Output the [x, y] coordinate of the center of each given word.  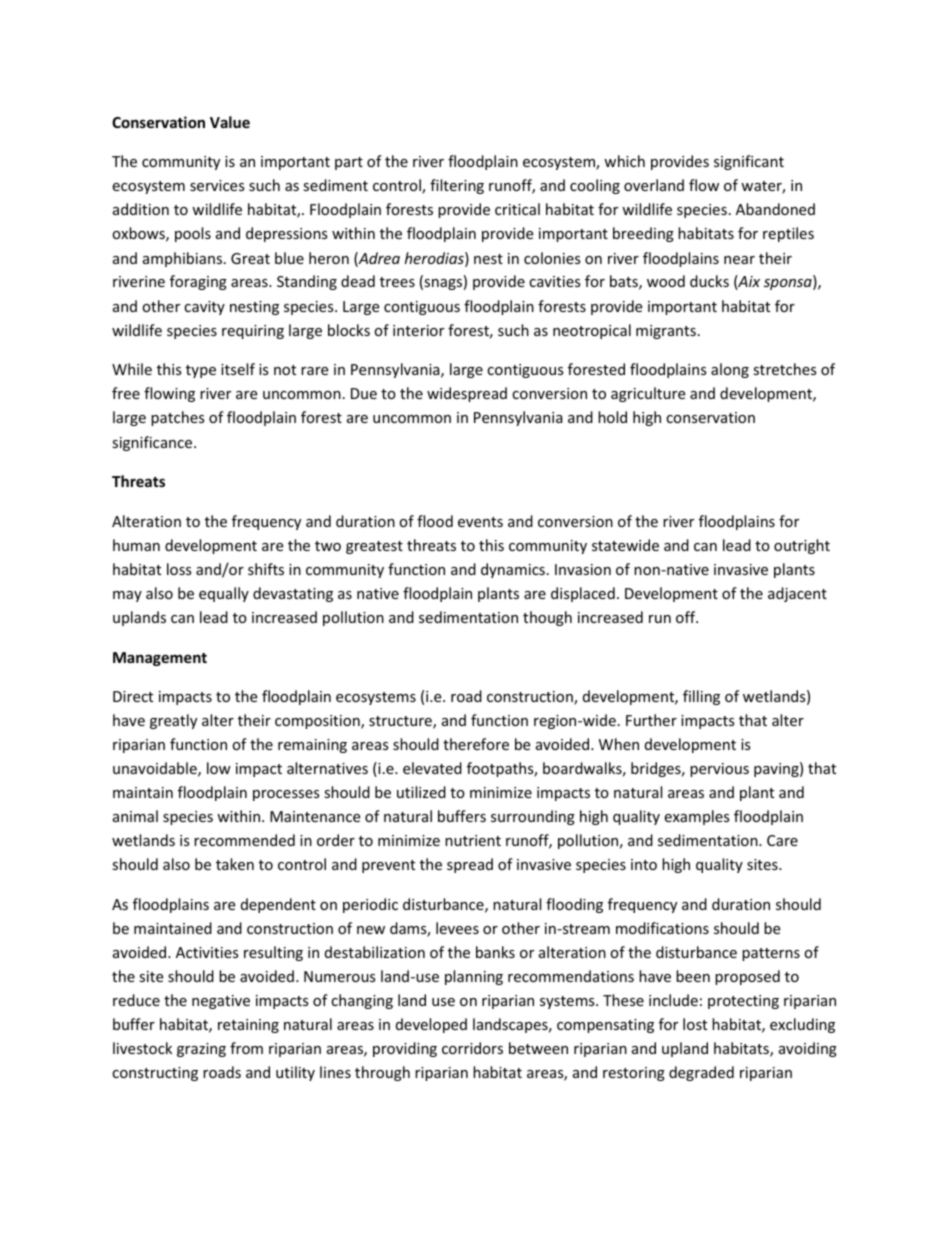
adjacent [797, 594]
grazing [201, 1050]
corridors [472, 1048]
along [730, 370]
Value [230, 122]
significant [749, 162]
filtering [457, 186]
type [201, 371]
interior [418, 330]
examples [697, 817]
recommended [244, 840]
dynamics [513, 570]
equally [224, 594]
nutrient [473, 840]
